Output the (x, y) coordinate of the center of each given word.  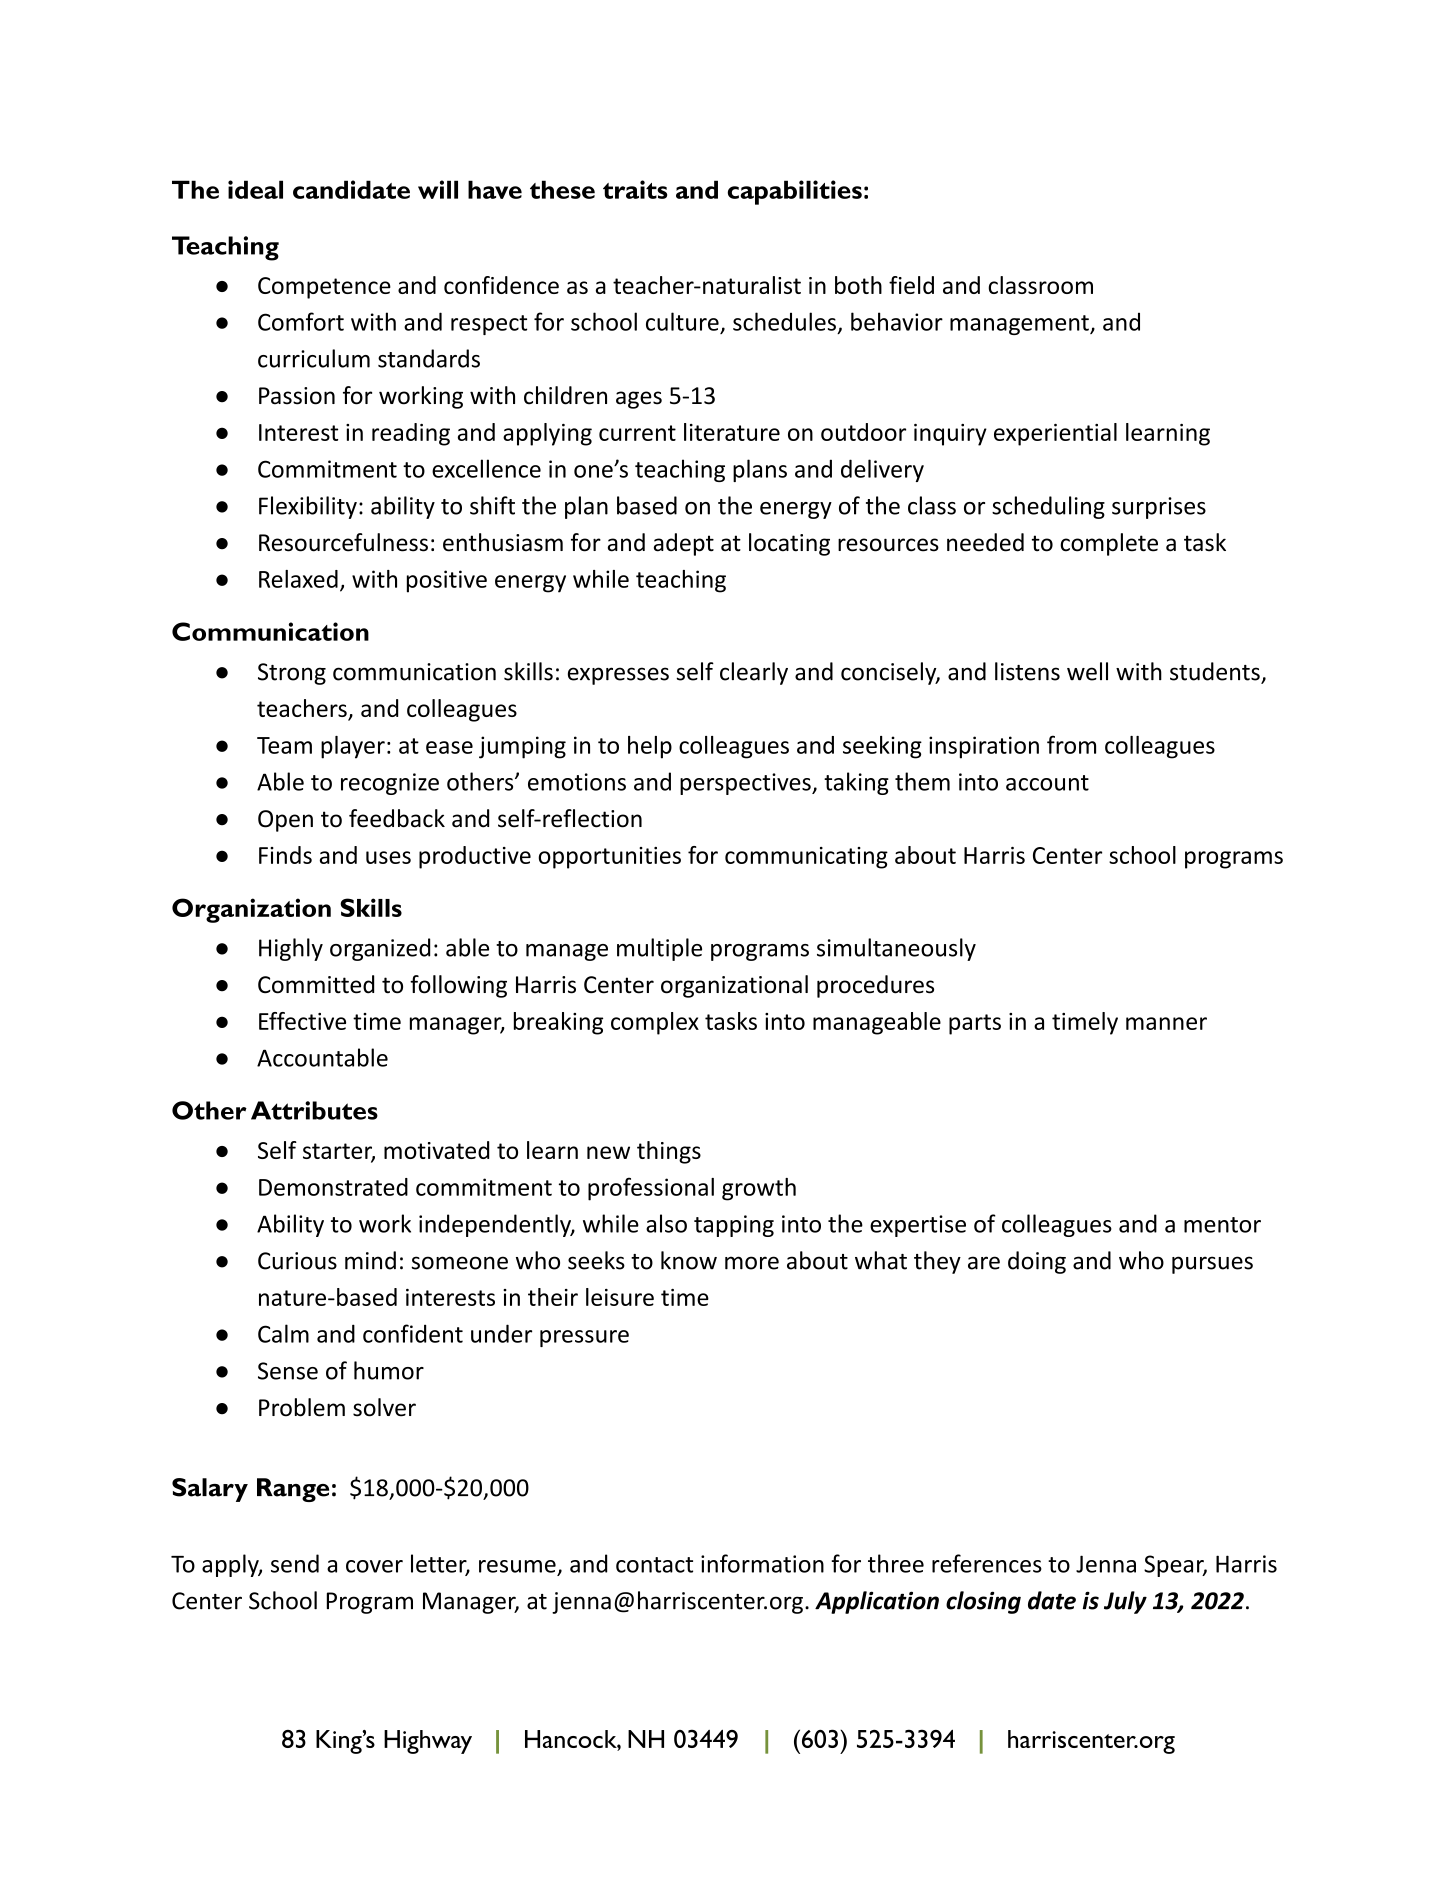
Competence (324, 288)
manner (1166, 1023)
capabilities (795, 192)
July (1125, 1602)
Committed (316, 984)
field (911, 285)
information (762, 1563)
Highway (428, 1742)
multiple (659, 949)
